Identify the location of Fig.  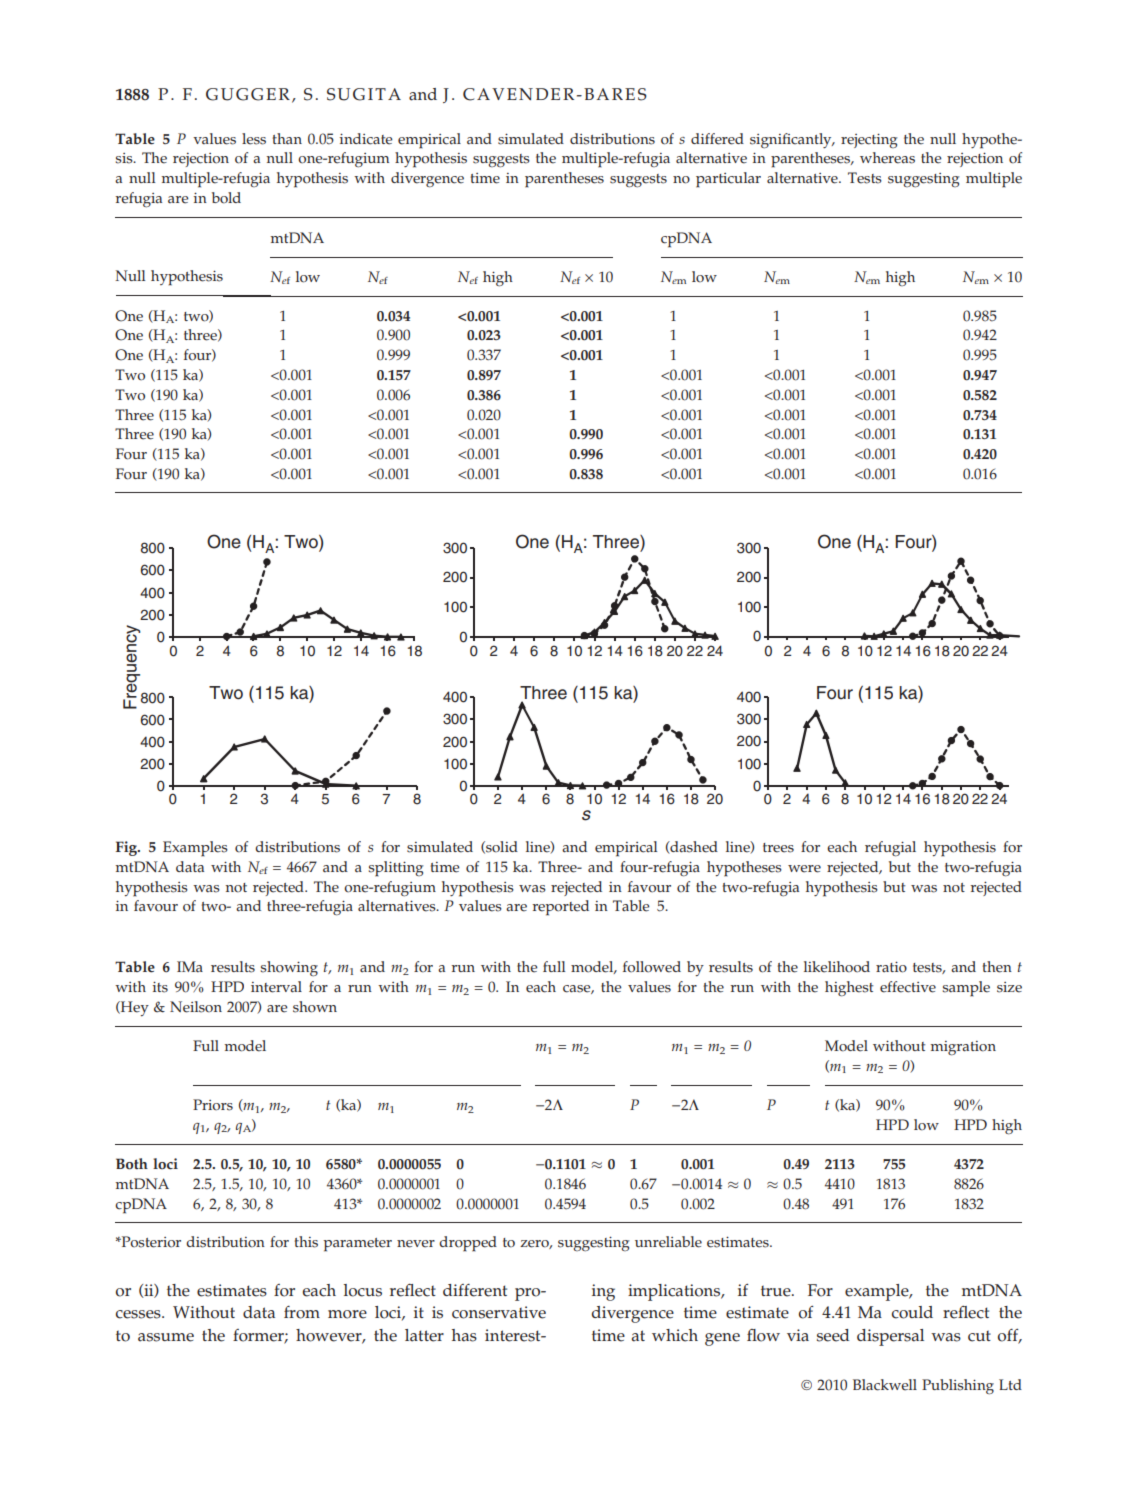
(127, 848).
